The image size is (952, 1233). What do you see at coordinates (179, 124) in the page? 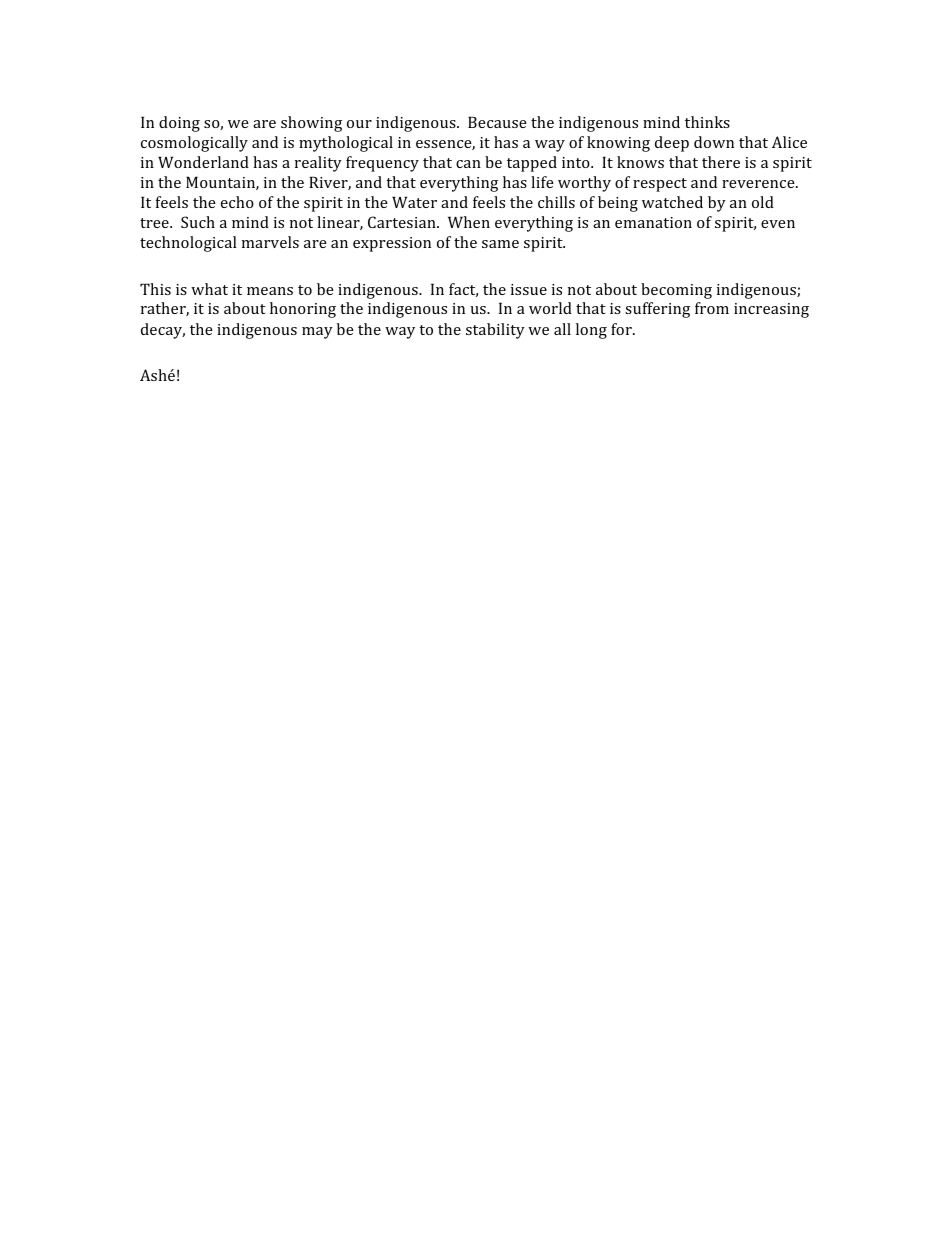
I see `doing` at bounding box center [179, 124].
